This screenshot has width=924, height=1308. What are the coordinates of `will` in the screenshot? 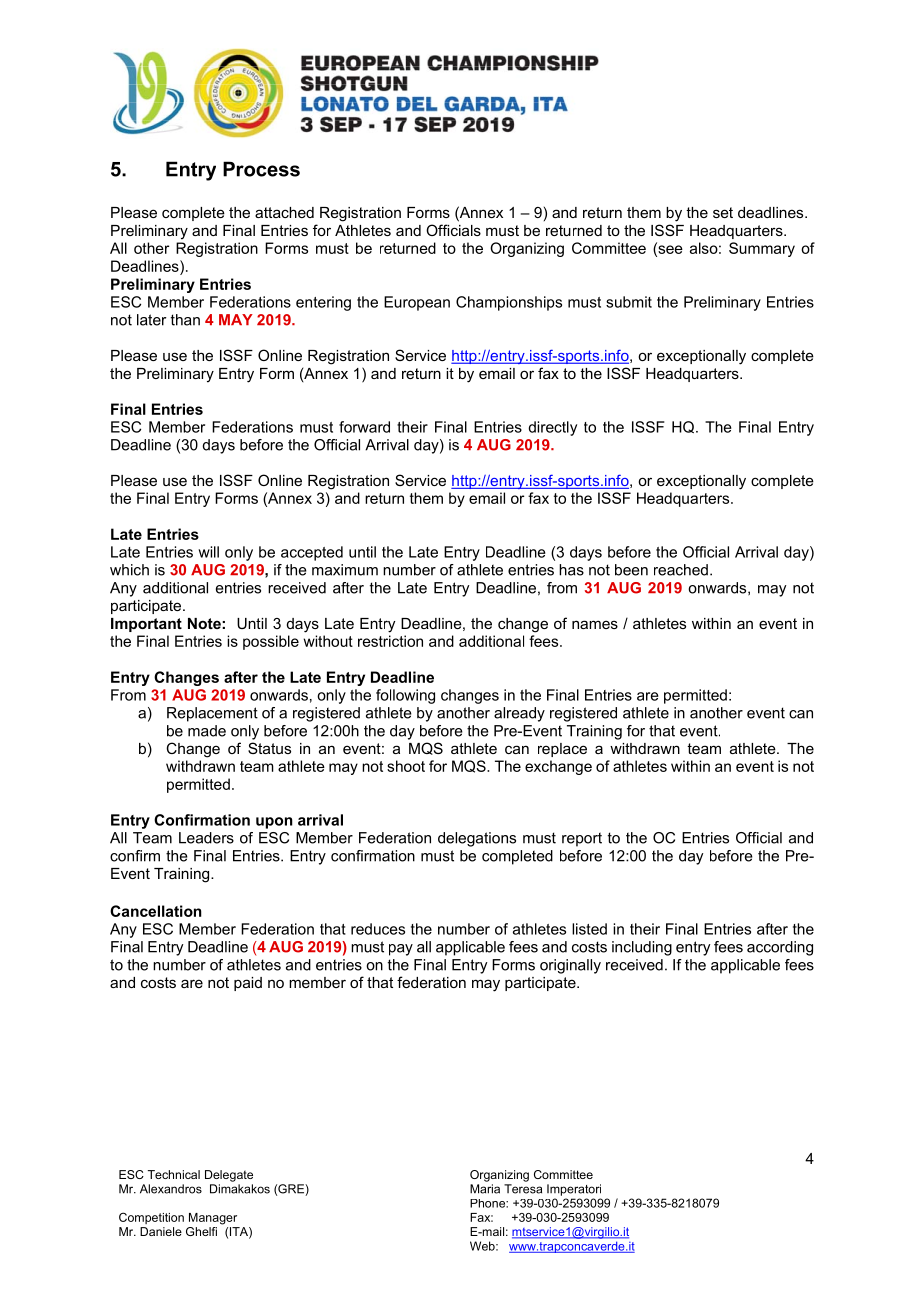 It's located at (208, 552).
